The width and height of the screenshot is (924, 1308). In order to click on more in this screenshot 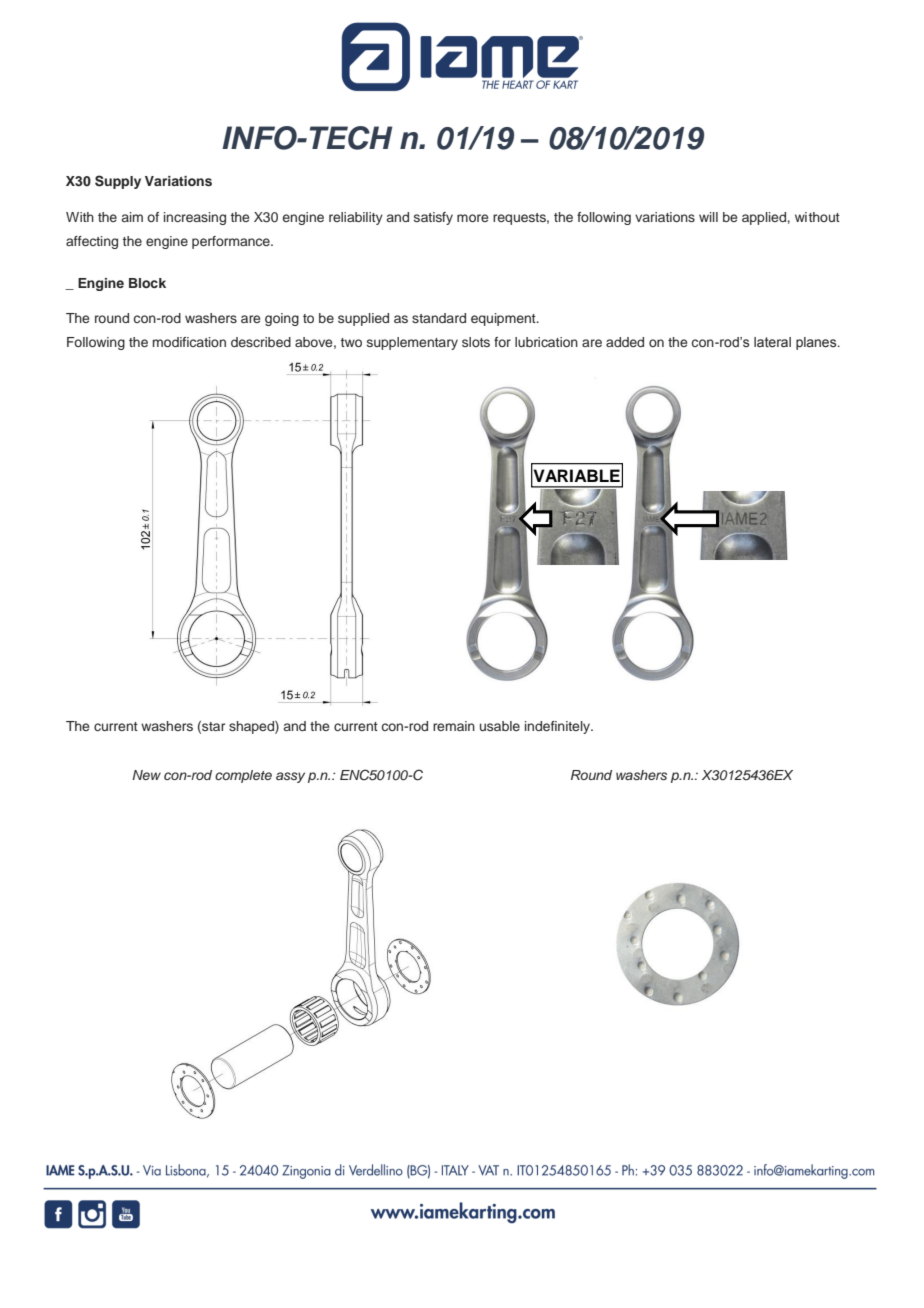, I will do `click(472, 218)`.
